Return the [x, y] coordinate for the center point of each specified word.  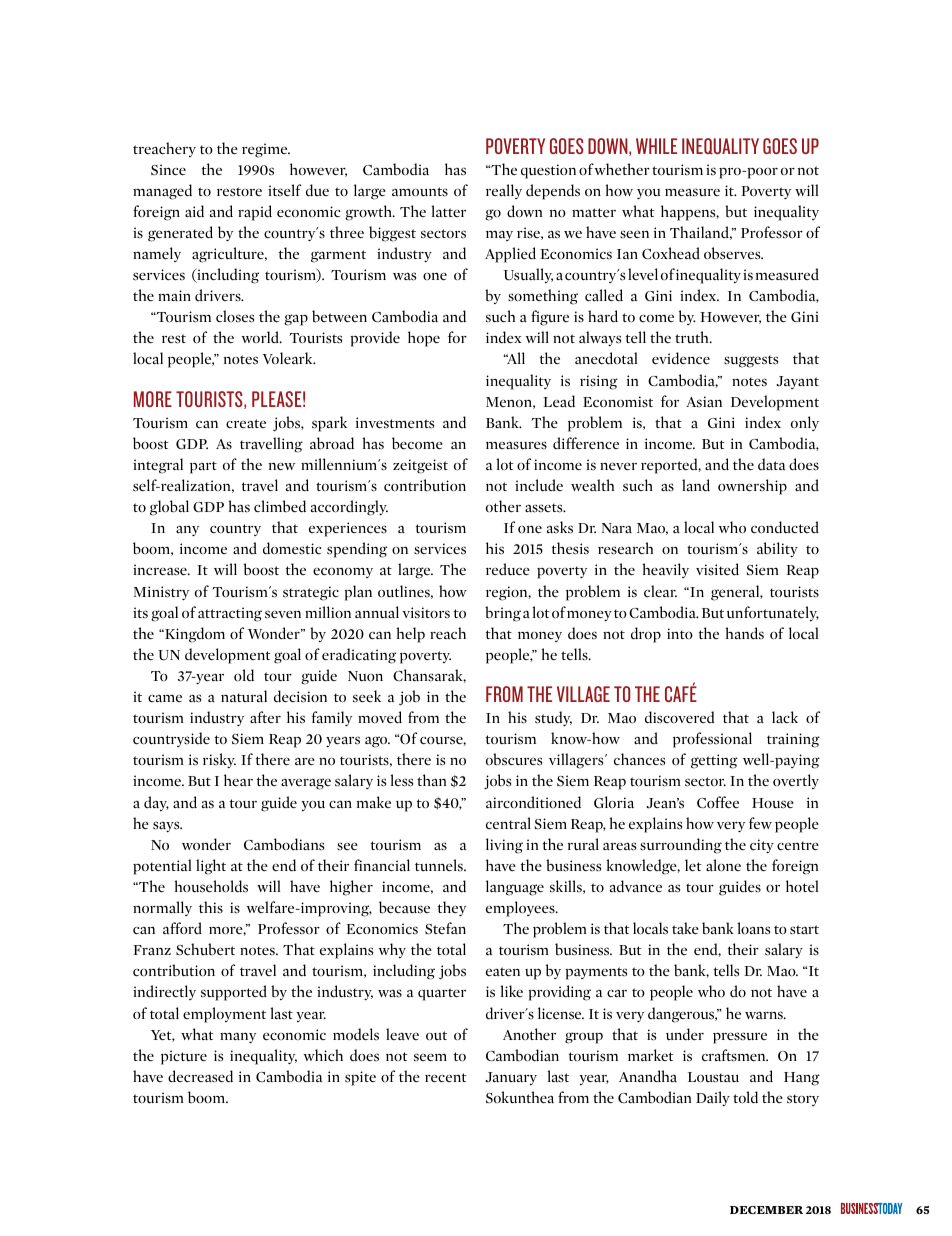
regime [266, 150]
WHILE [656, 146]
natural [244, 696]
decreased [200, 1076]
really [504, 191]
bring [503, 614]
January [511, 1078]
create [246, 423]
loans [753, 928]
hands [744, 633]
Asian [704, 401]
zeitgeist [420, 466]
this [211, 907]
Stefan [445, 928]
